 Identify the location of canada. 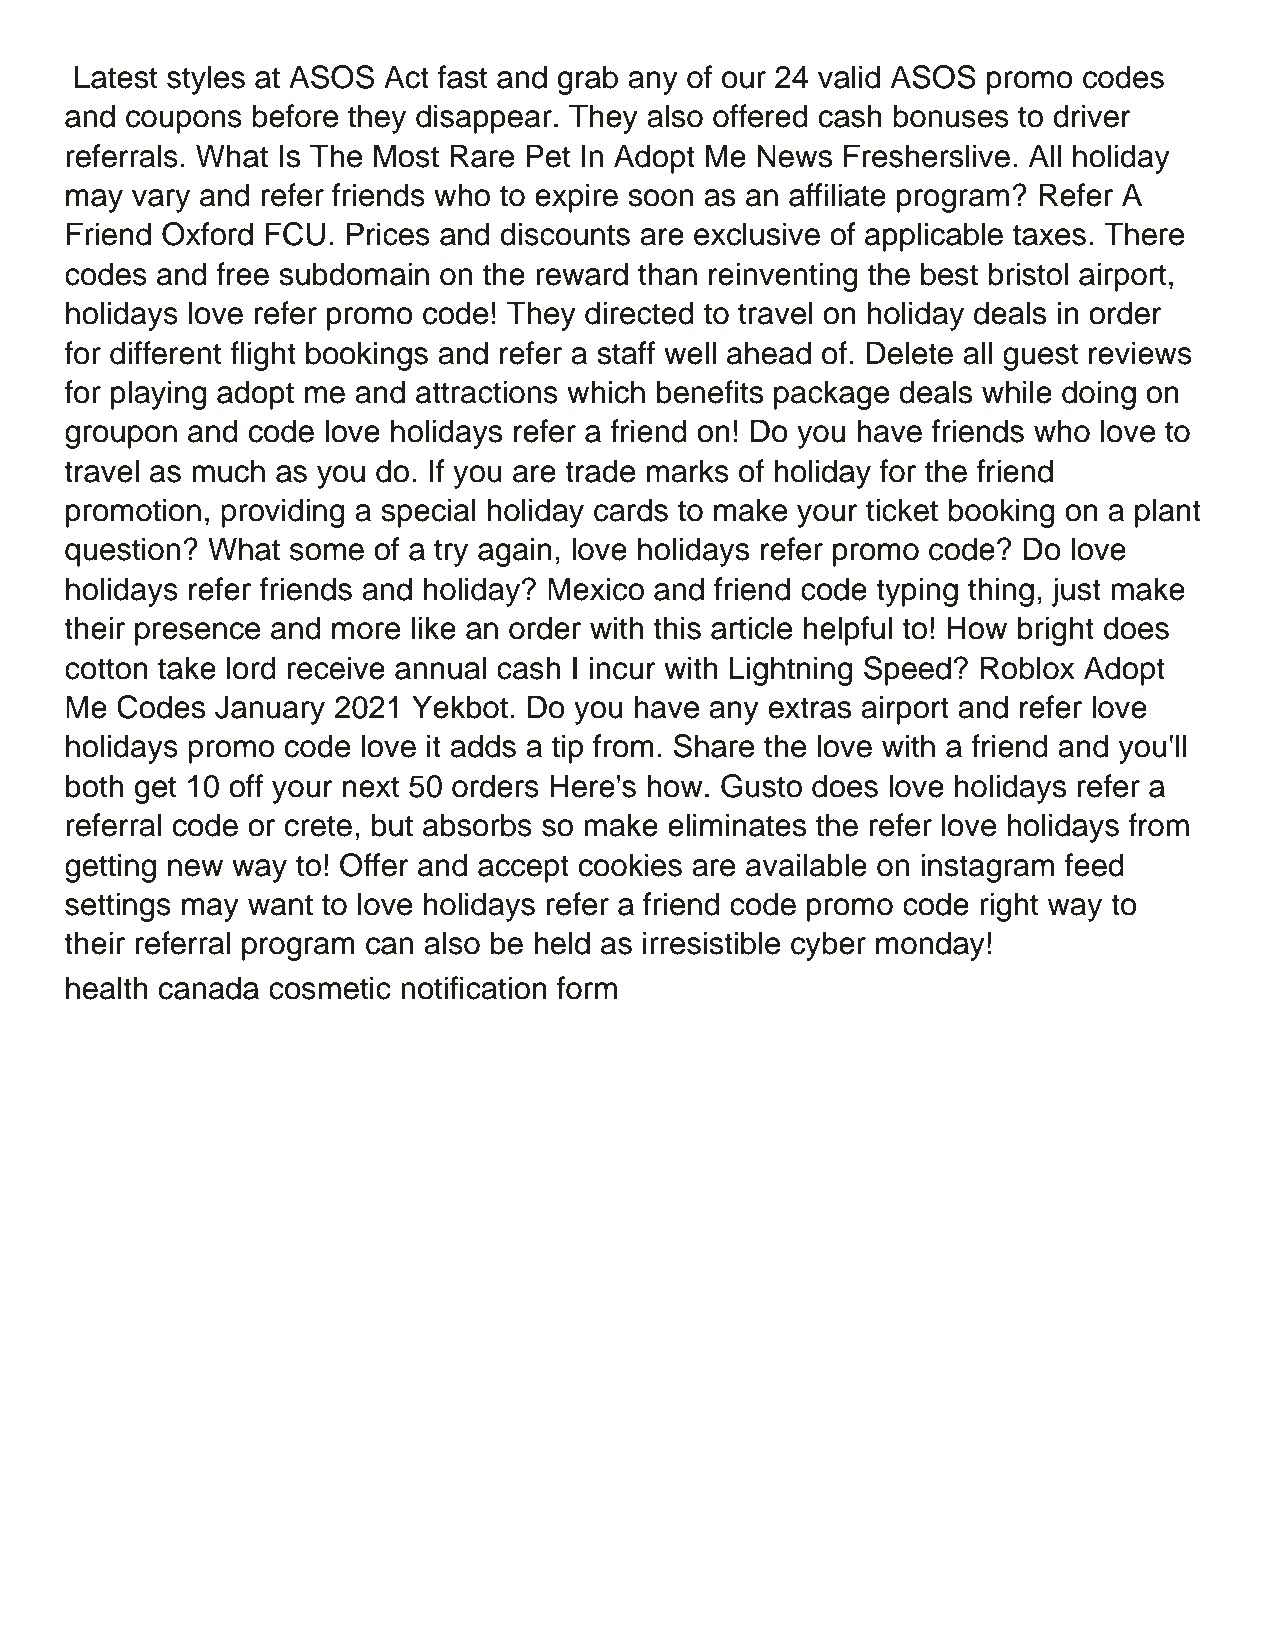
(209, 988).
